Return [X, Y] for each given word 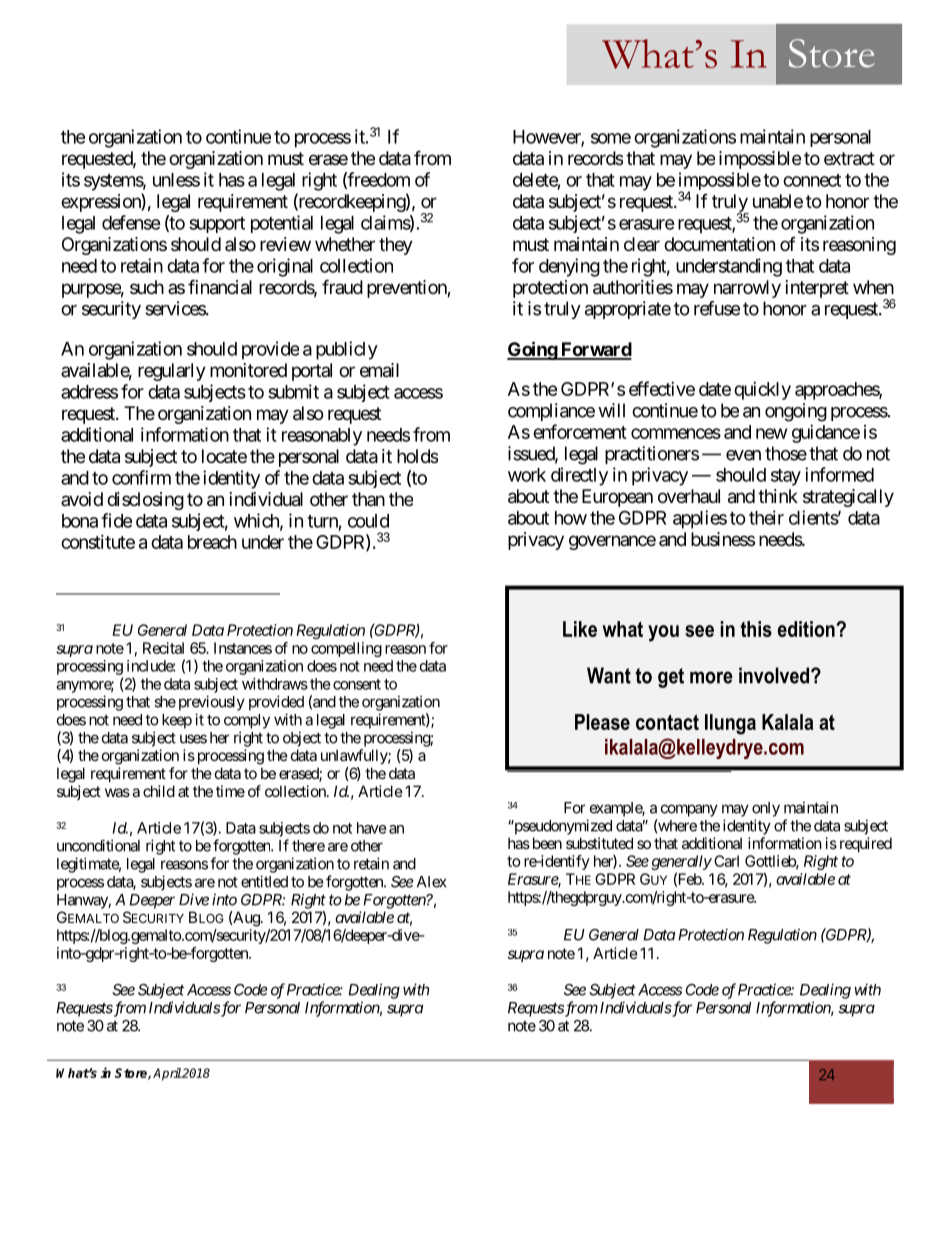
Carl [726, 861]
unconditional [98, 845]
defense [131, 222]
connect [812, 180]
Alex [432, 882]
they [396, 246]
